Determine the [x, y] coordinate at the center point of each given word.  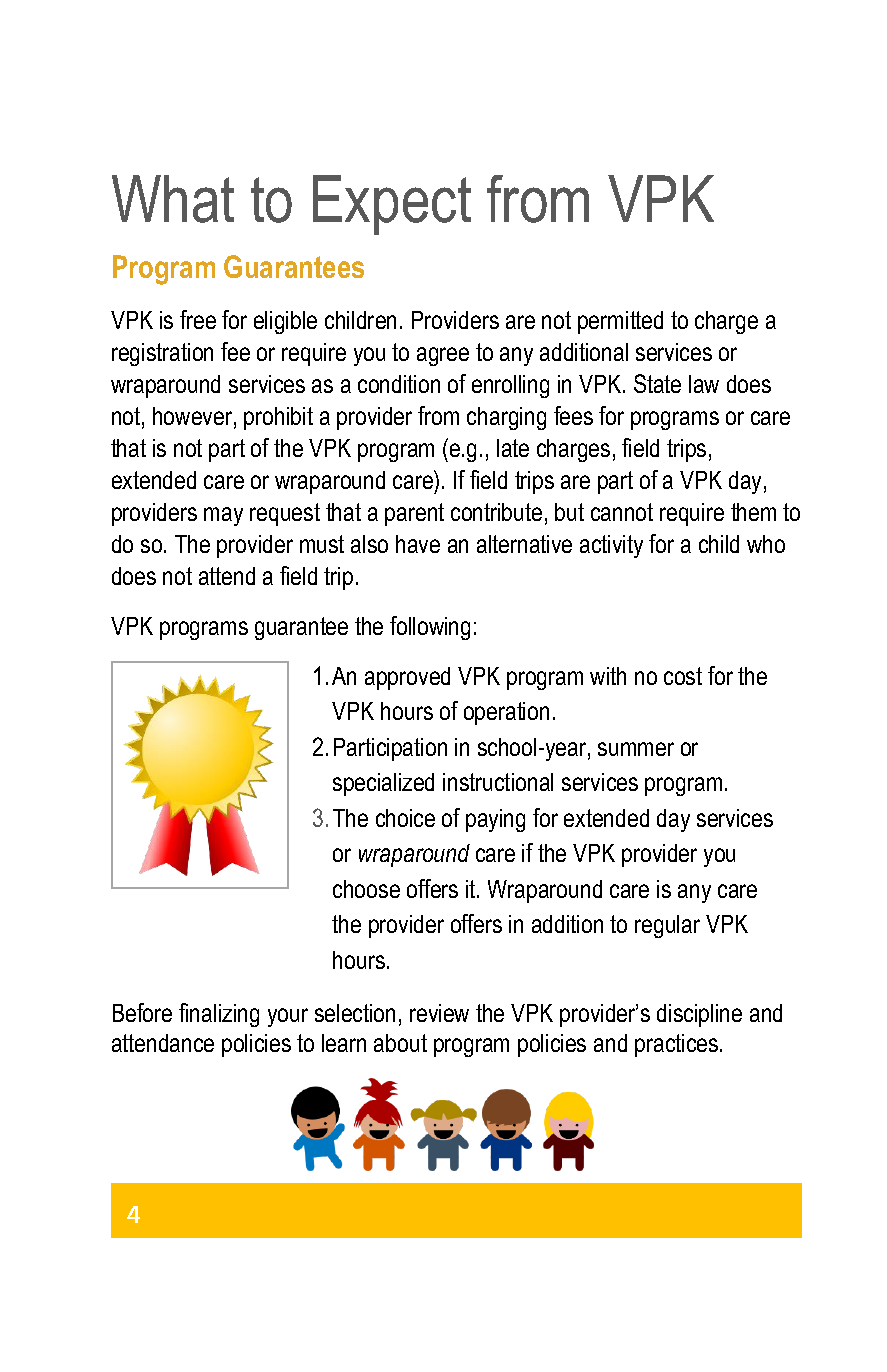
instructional [498, 782]
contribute [496, 512]
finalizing [219, 1015]
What [173, 199]
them [753, 512]
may [223, 516]
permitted [620, 322]
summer [636, 749]
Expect [392, 205]
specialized [383, 784]
